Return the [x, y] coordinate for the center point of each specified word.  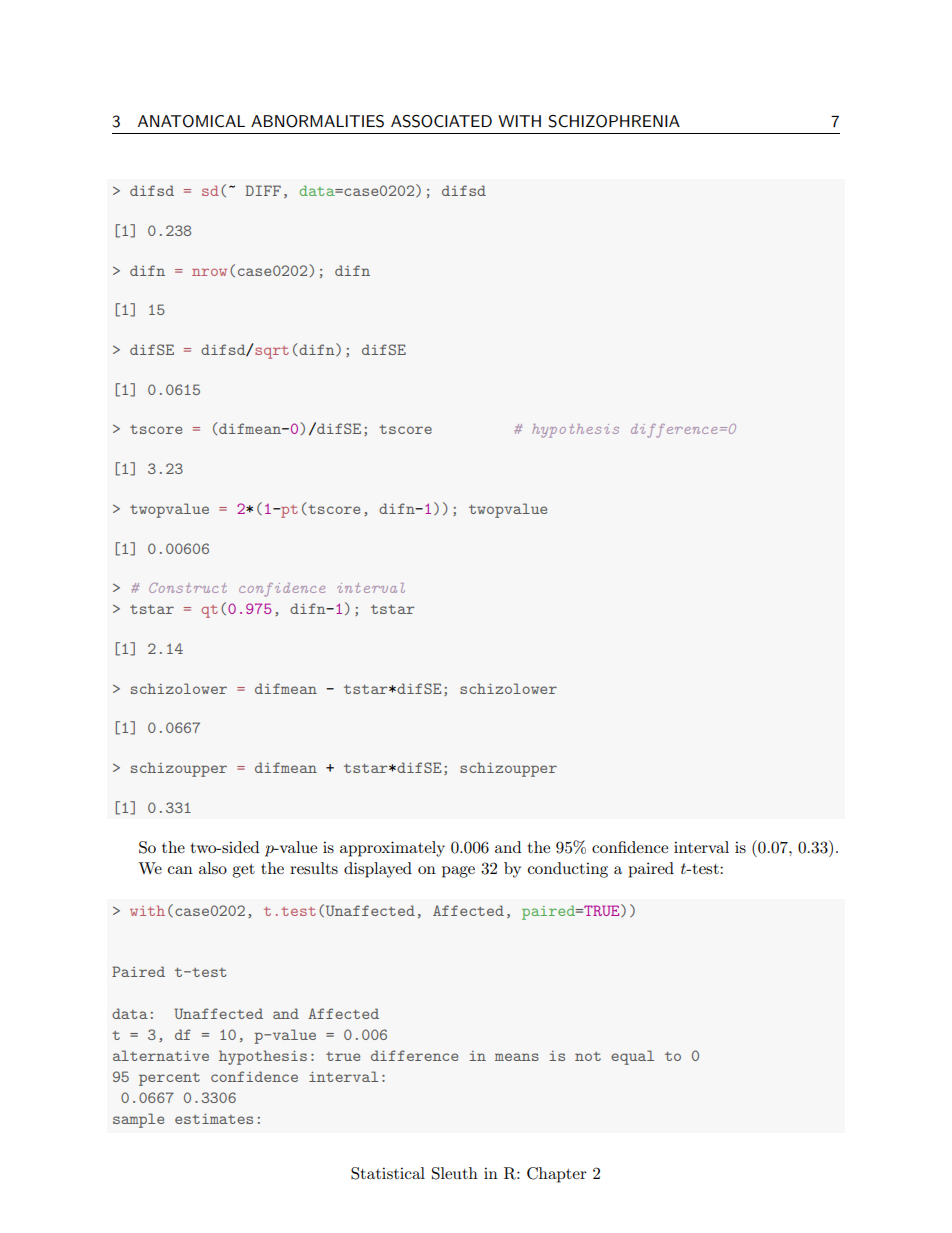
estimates [214, 1119]
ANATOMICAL [191, 121]
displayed [378, 870]
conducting [568, 870]
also [213, 868]
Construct [188, 588]
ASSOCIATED [441, 121]
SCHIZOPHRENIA [614, 121]
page [458, 872]
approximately [392, 849]
